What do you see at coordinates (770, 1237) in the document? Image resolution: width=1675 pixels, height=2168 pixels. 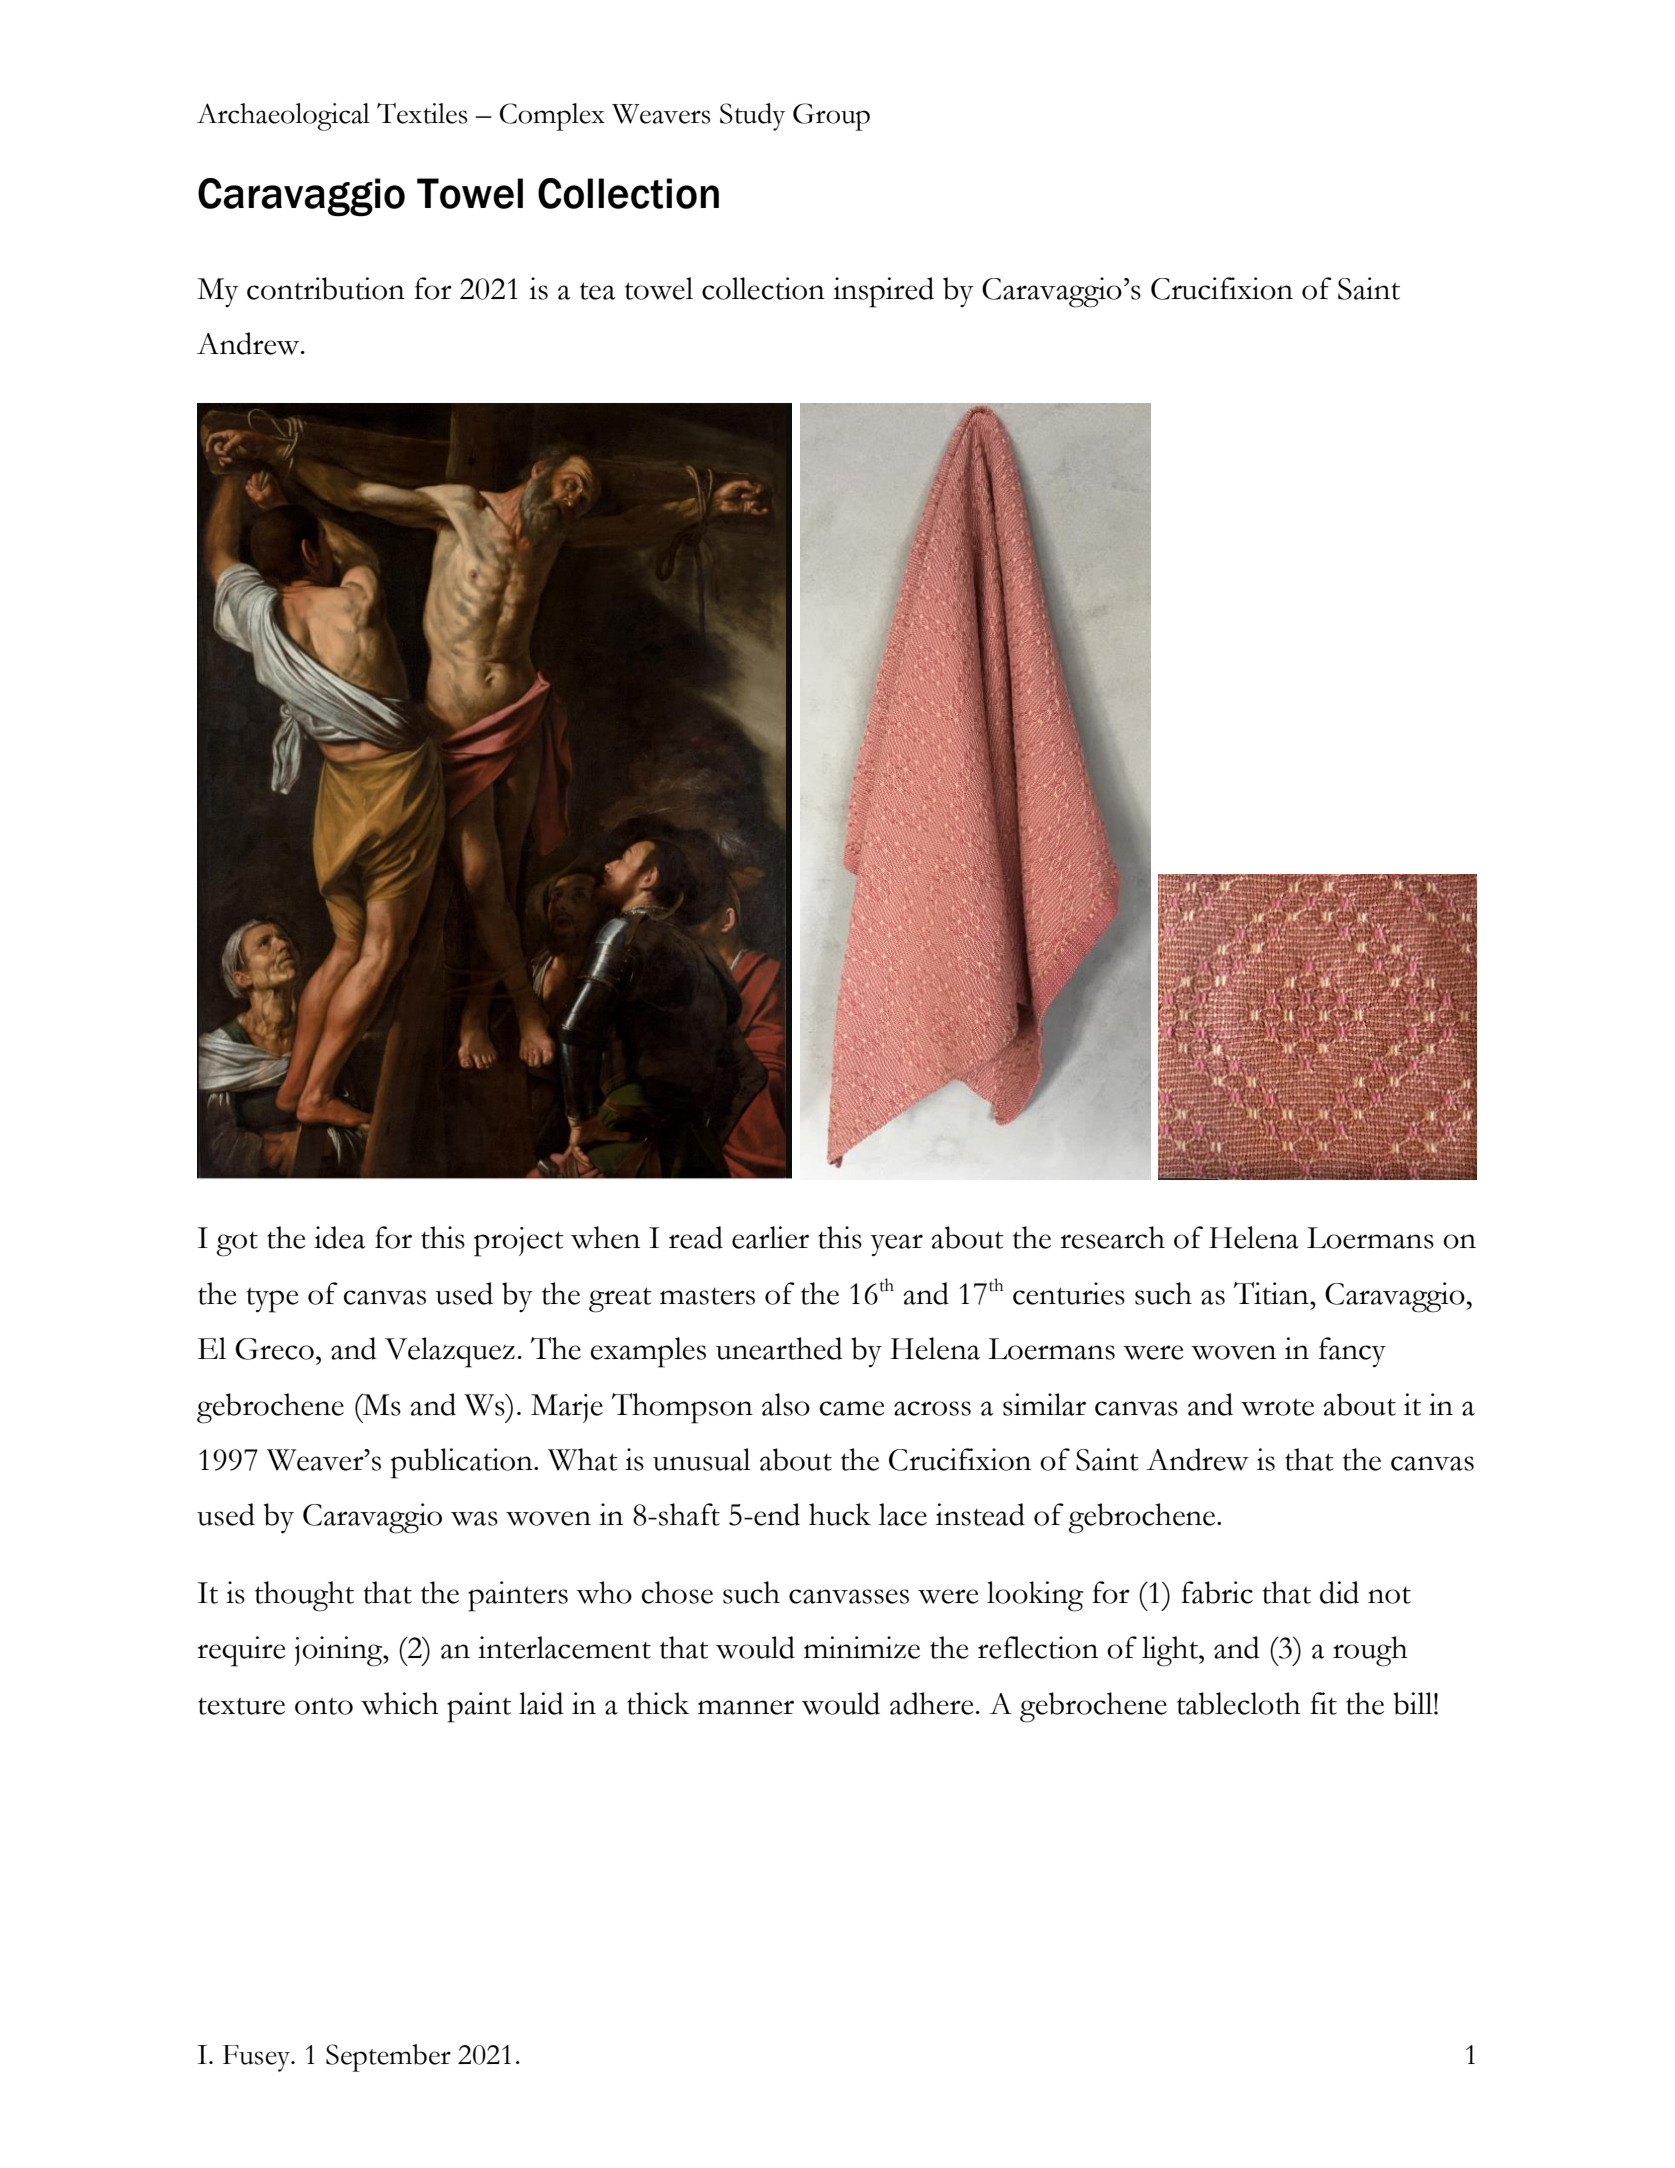 I see `earlier` at bounding box center [770, 1237].
